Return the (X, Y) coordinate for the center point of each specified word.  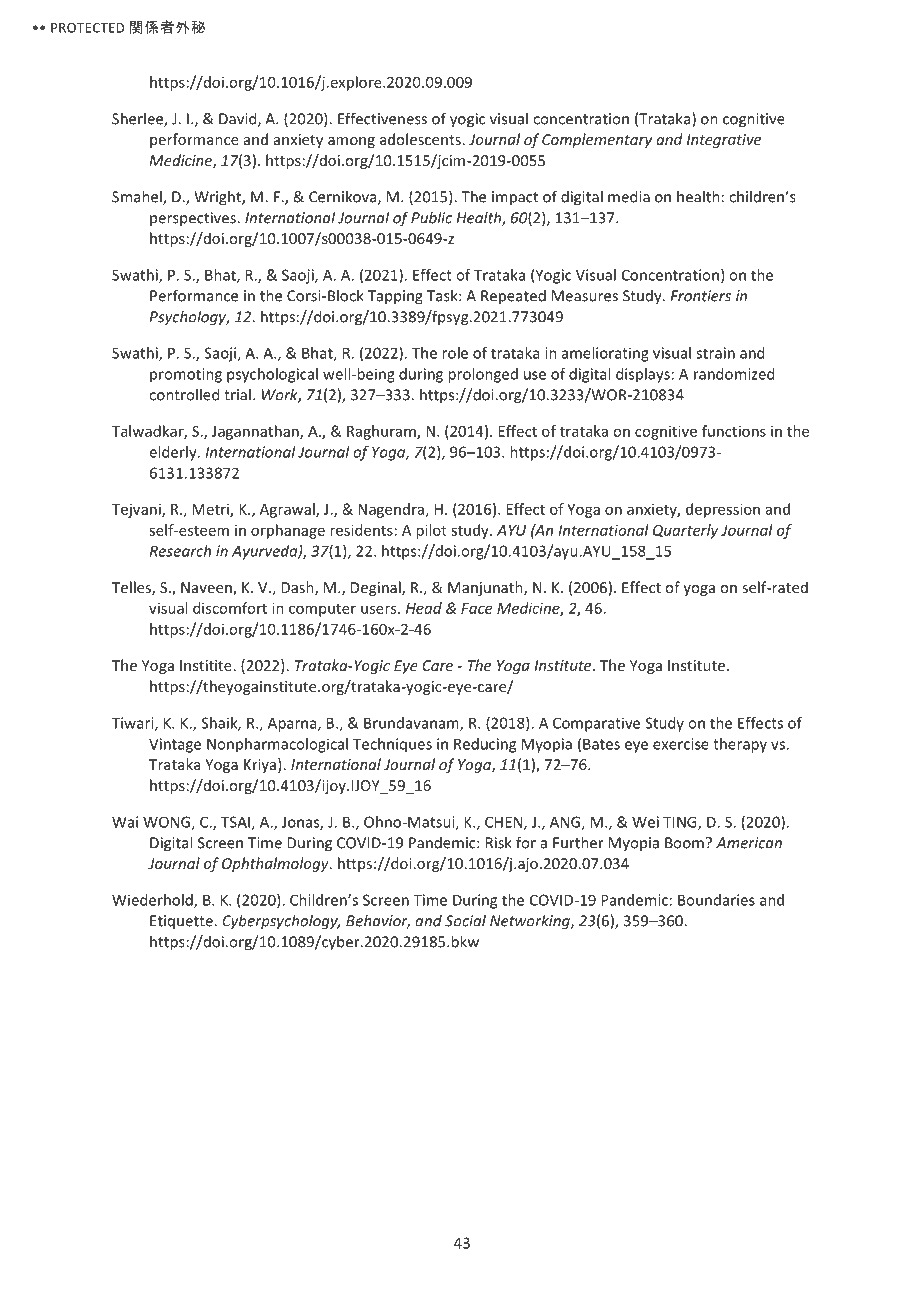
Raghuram (382, 432)
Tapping (395, 297)
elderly (174, 453)
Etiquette (182, 922)
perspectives (194, 219)
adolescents (420, 139)
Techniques (392, 745)
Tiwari (134, 724)
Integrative (724, 141)
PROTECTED (87, 28)
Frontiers (700, 296)
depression (723, 510)
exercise (681, 744)
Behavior (378, 921)
